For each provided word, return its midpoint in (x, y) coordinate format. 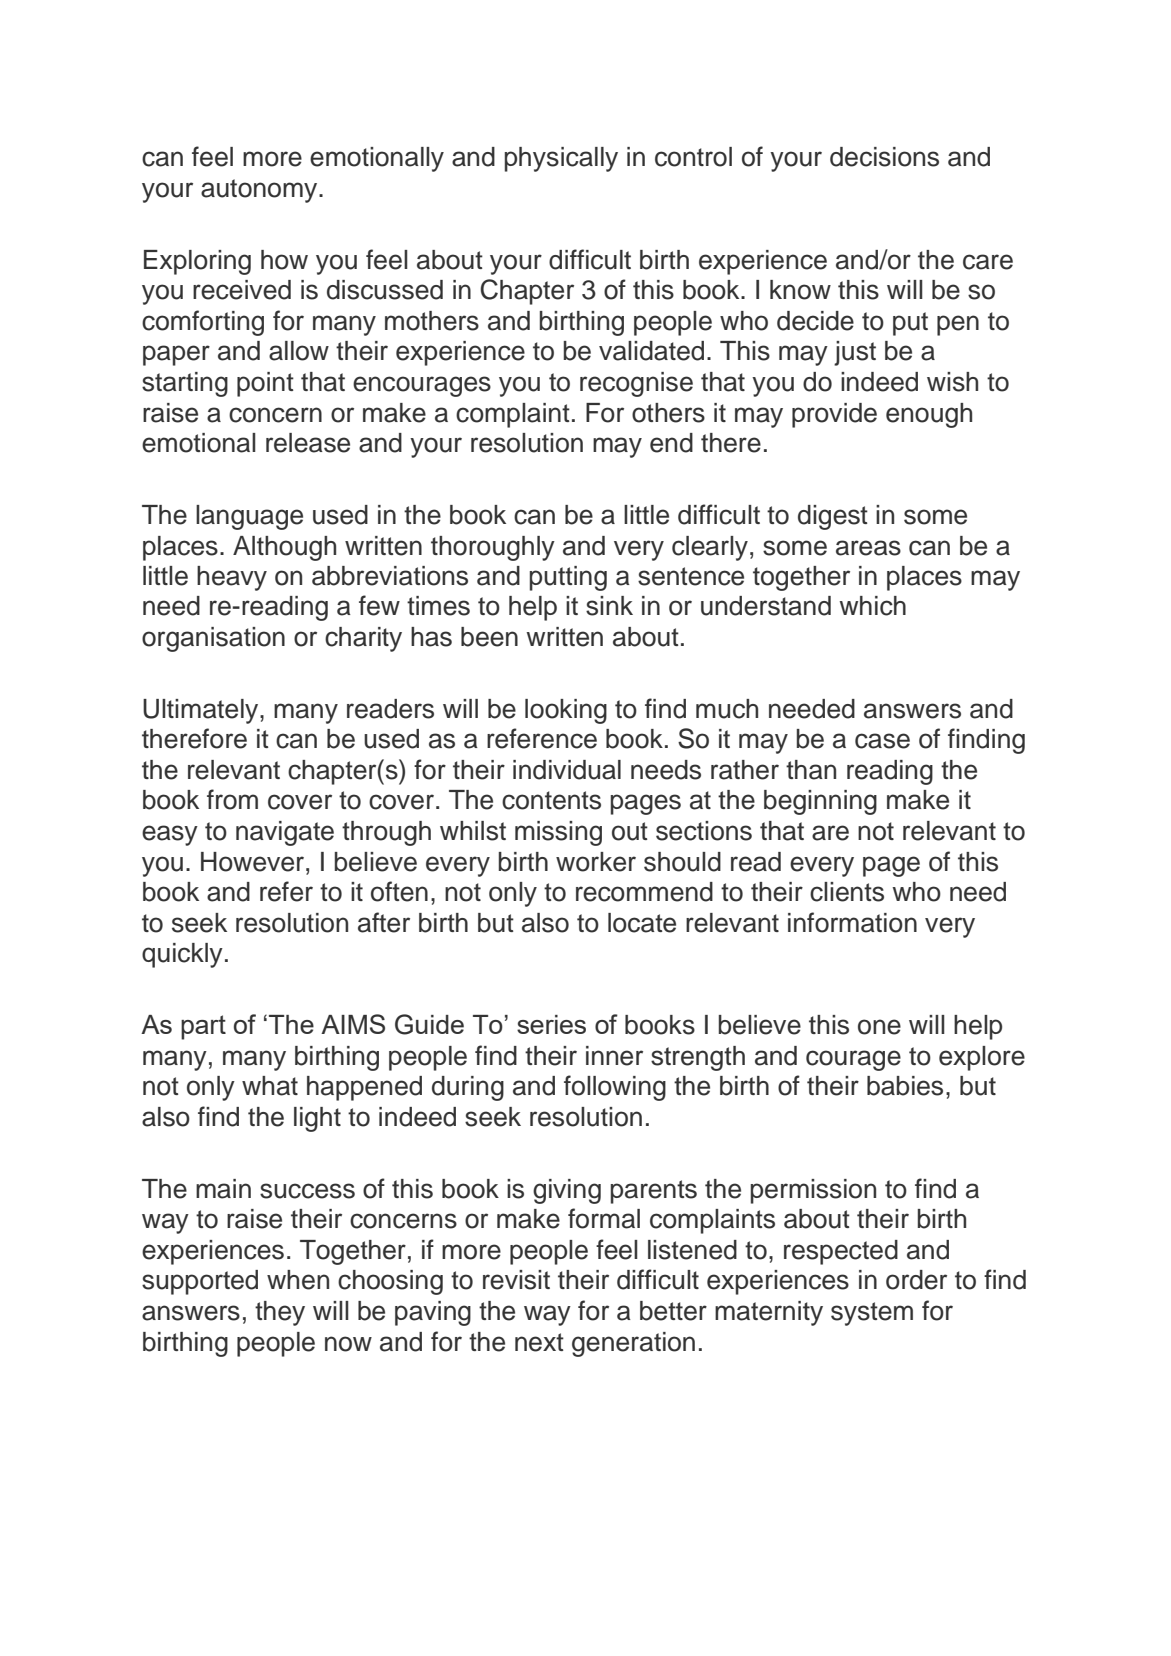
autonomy (260, 191)
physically (561, 159)
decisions (884, 157)
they (280, 1313)
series (551, 1024)
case (882, 741)
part (203, 1027)
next (539, 1342)
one (879, 1027)
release (308, 443)
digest (833, 517)
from (232, 799)
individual (567, 770)
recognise (636, 384)
